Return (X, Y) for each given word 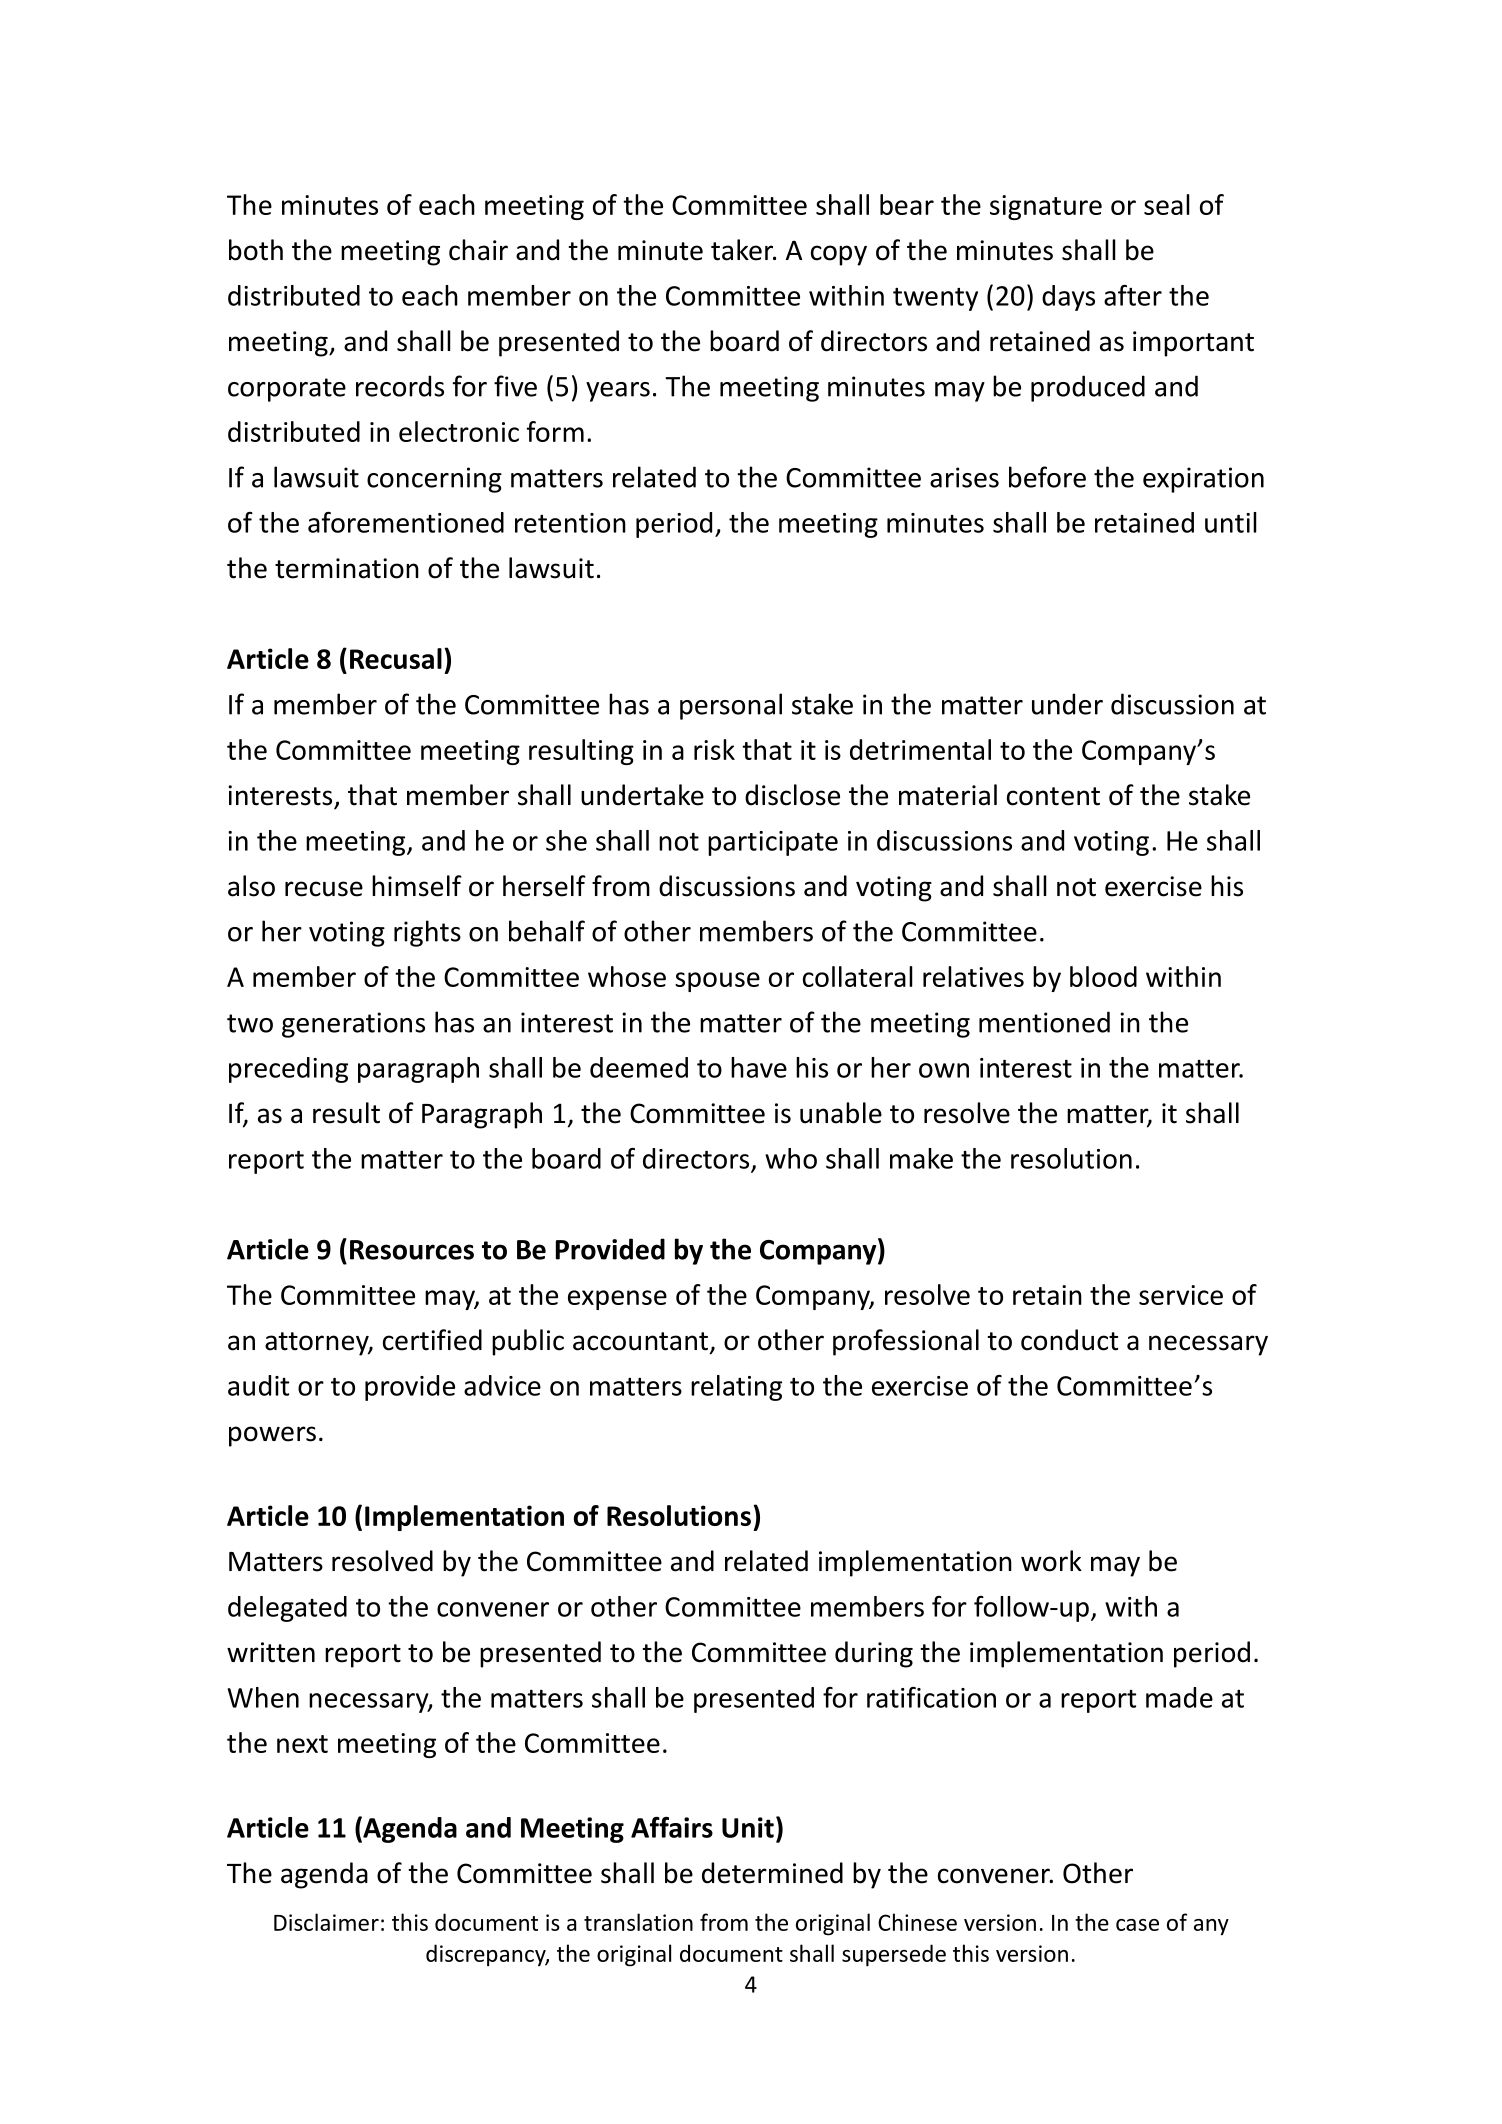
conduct (1069, 1340)
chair (478, 250)
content (1053, 796)
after (1133, 295)
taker (743, 250)
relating (736, 1388)
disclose (792, 795)
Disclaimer (326, 1922)
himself (417, 886)
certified (432, 1340)
